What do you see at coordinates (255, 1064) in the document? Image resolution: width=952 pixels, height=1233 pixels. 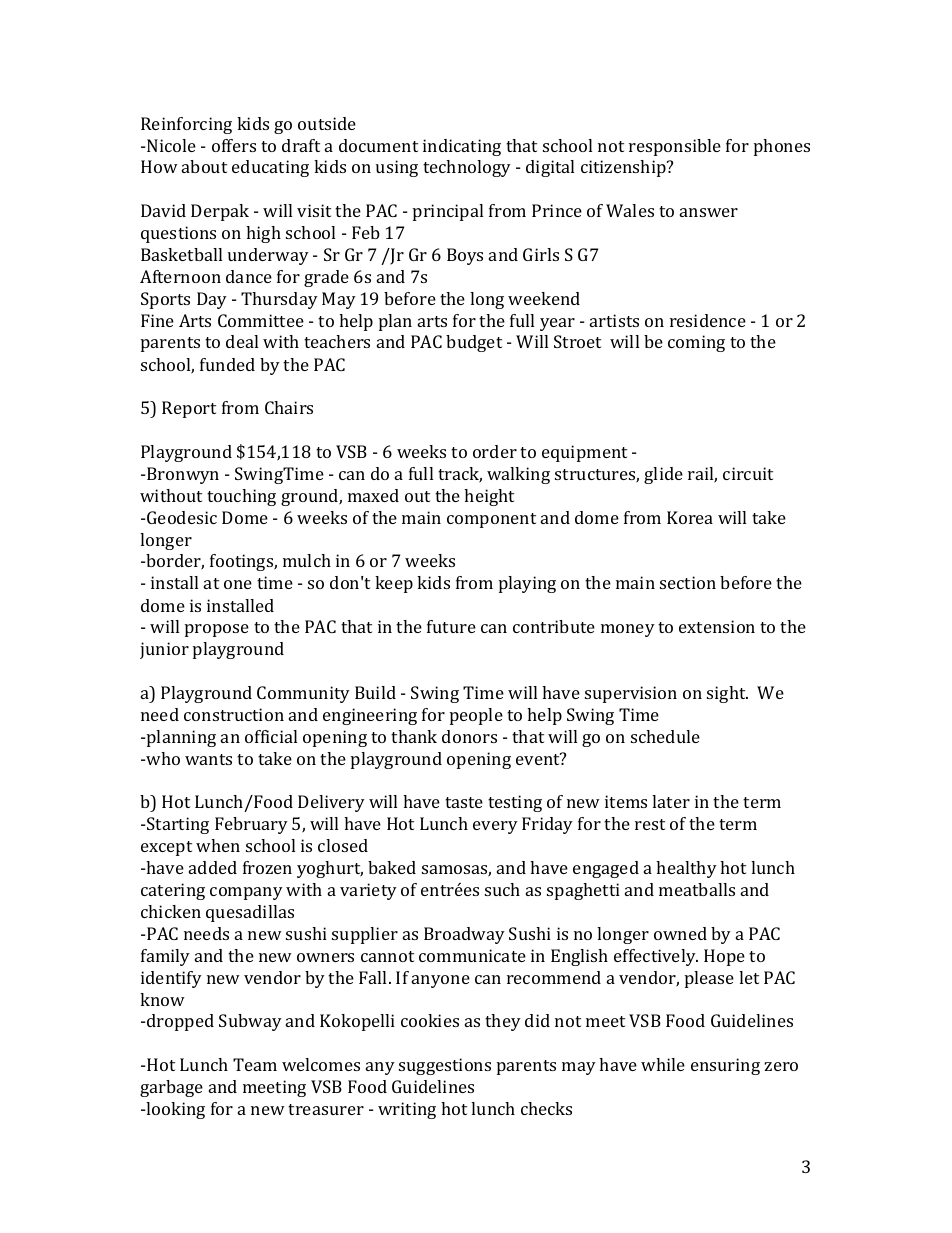 I see `Team` at bounding box center [255, 1064].
